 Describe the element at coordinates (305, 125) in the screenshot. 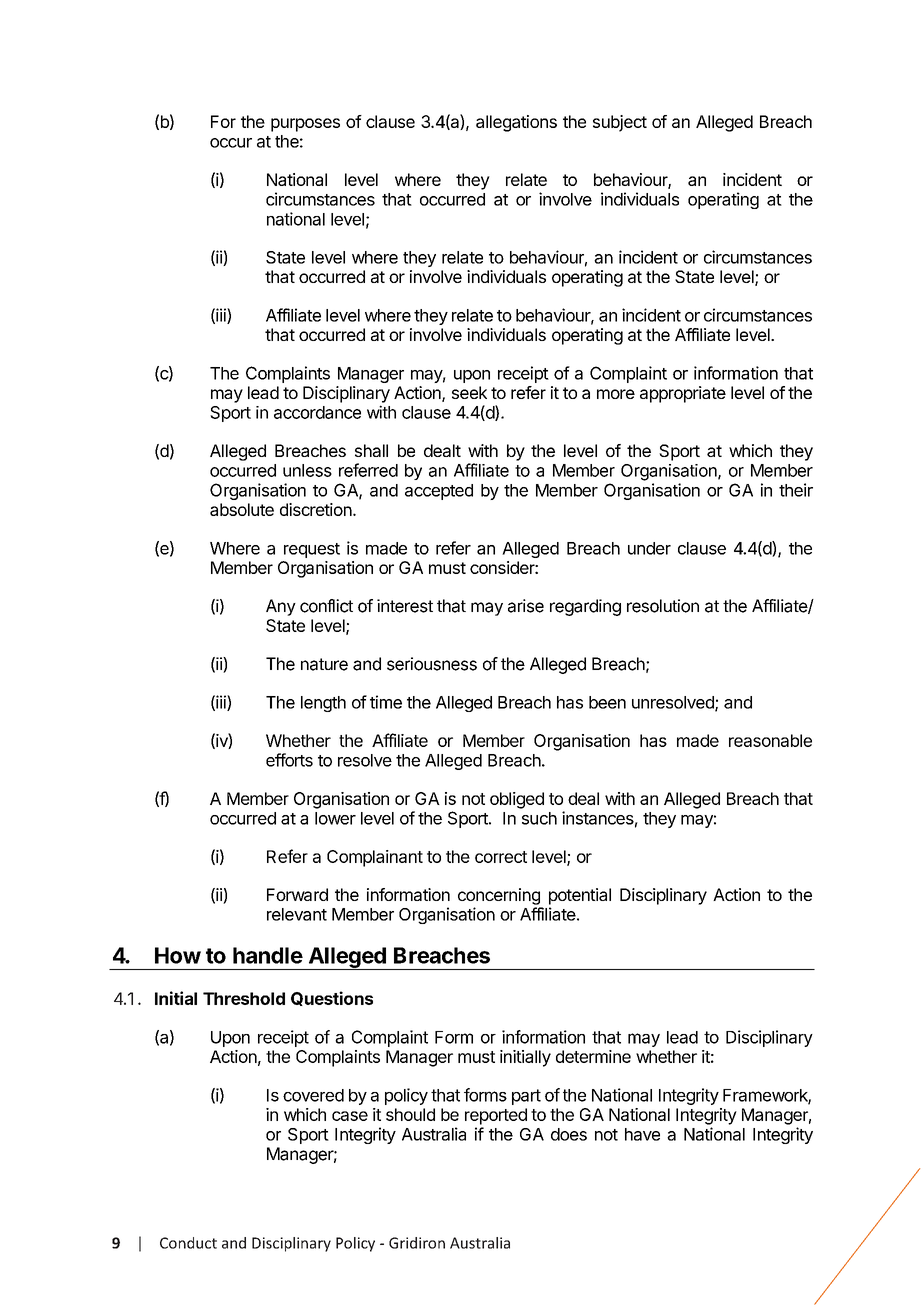

I see `purposes` at that location.
